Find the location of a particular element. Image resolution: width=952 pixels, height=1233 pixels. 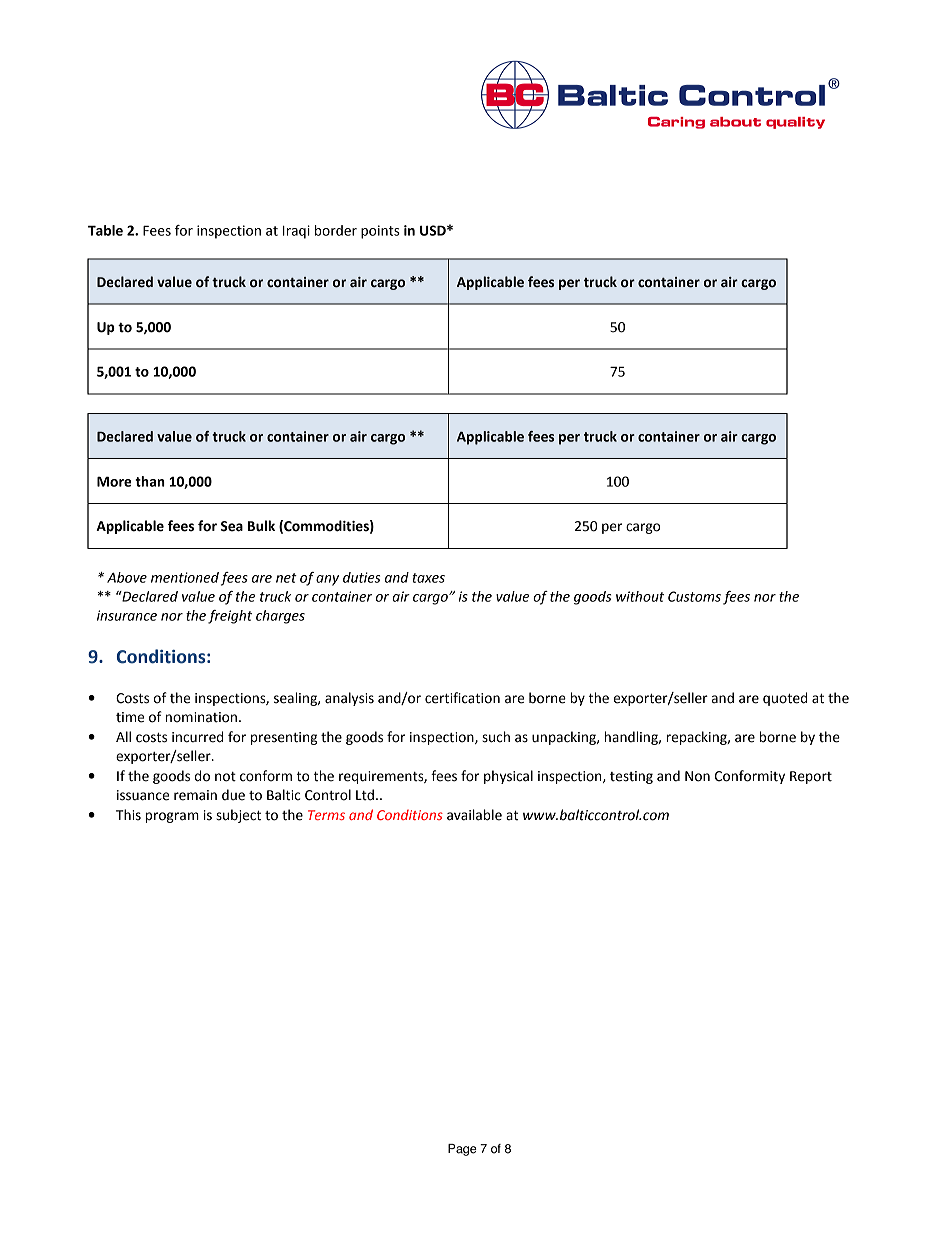

points is located at coordinates (380, 232).
